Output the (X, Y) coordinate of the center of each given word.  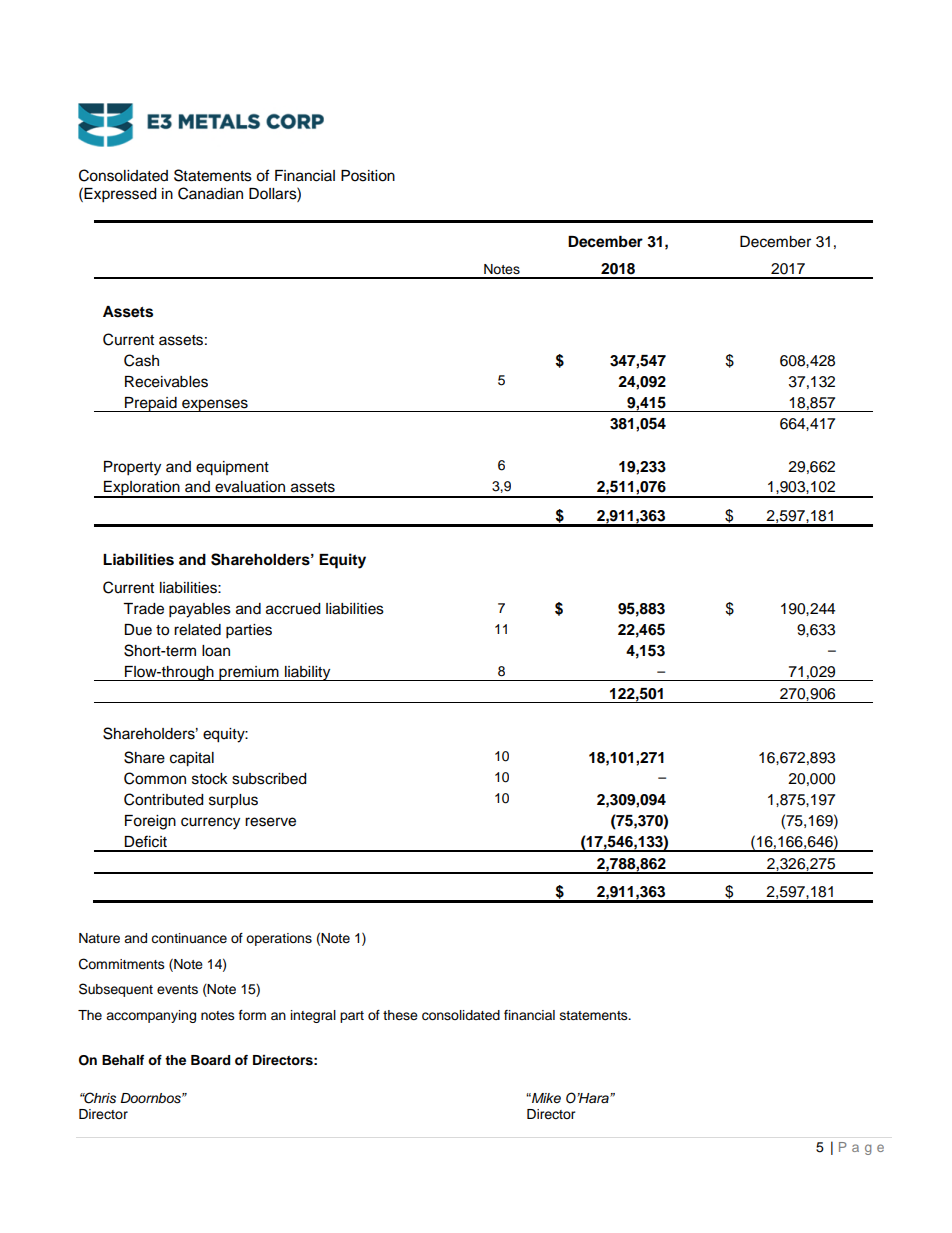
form (252, 1015)
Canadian (210, 193)
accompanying (151, 1016)
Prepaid (151, 404)
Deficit (145, 841)
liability (308, 673)
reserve (270, 822)
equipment (232, 468)
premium (249, 673)
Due (138, 630)
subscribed (269, 779)
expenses (215, 405)
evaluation (250, 487)
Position (368, 176)
